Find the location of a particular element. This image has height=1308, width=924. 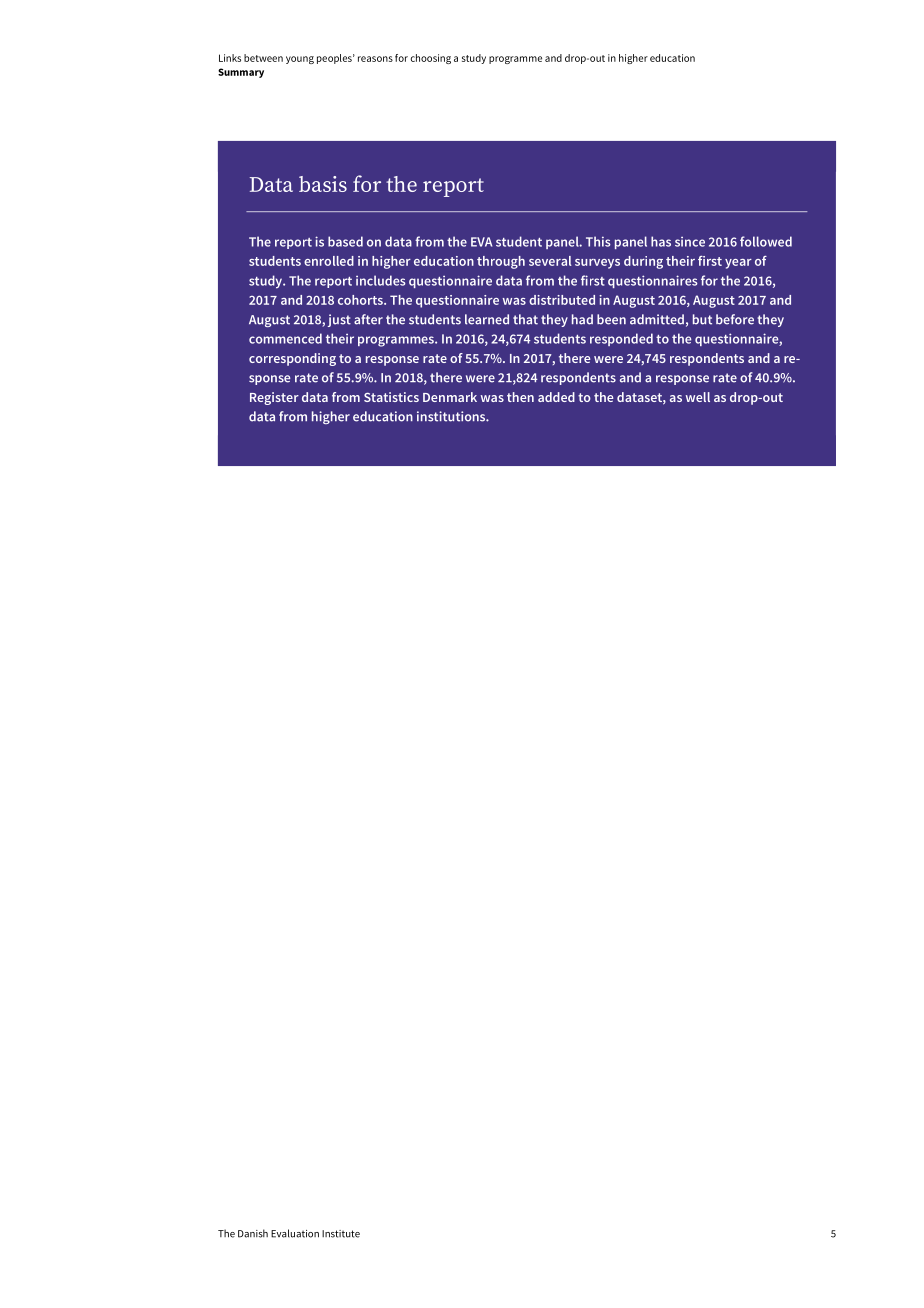

young is located at coordinates (300, 60).
